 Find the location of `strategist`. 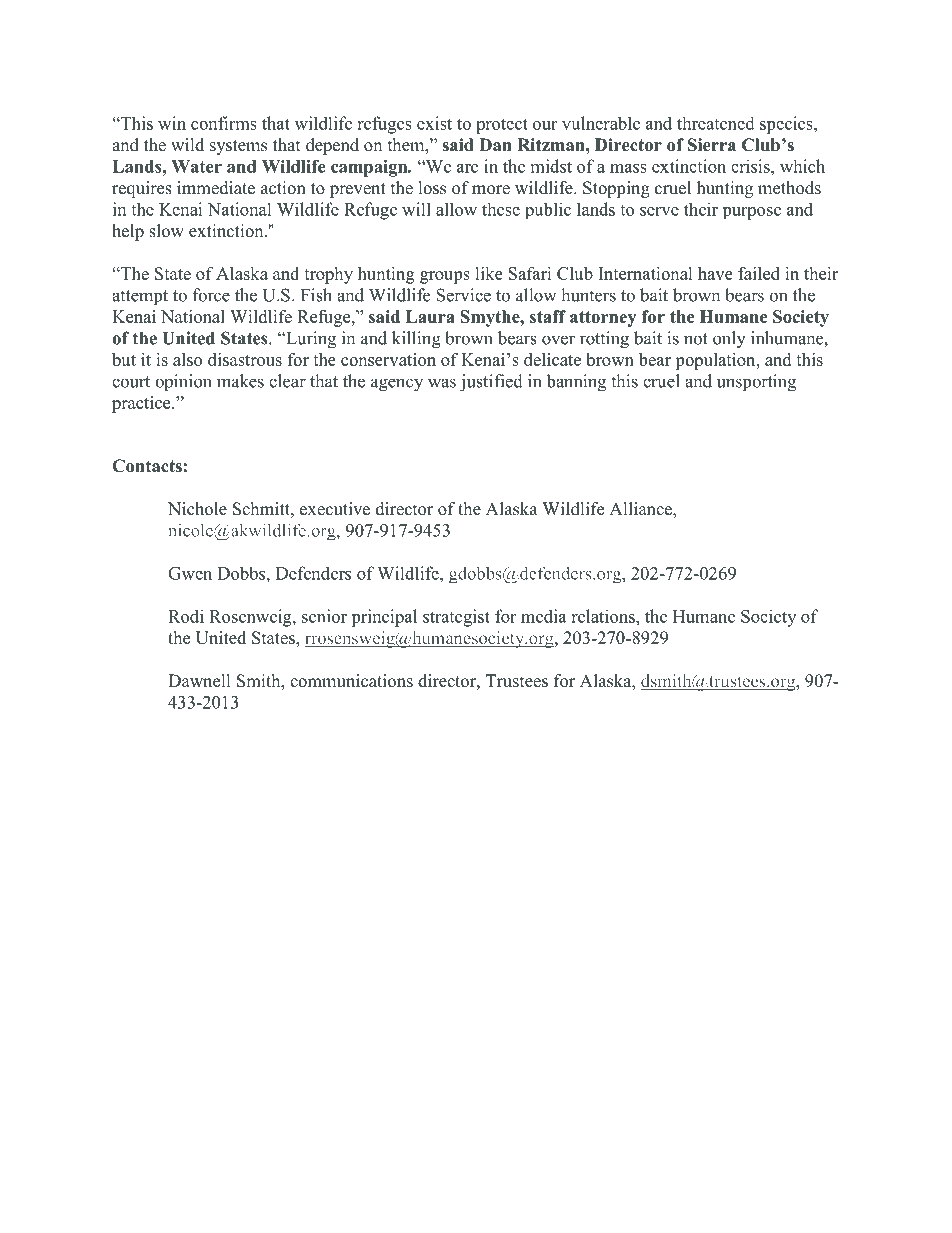

strategist is located at coordinates (456, 618).
